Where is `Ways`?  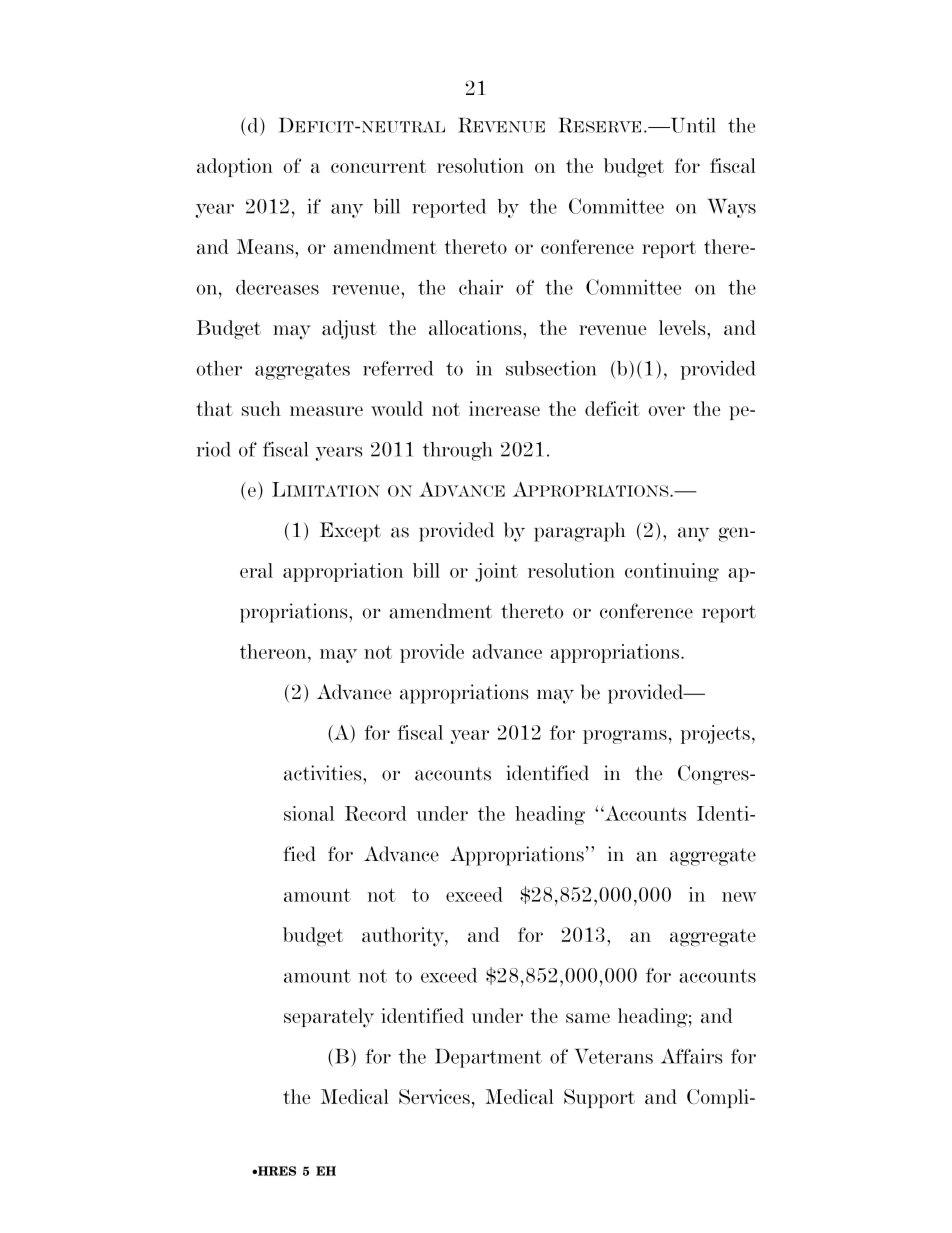 Ways is located at coordinates (732, 208).
